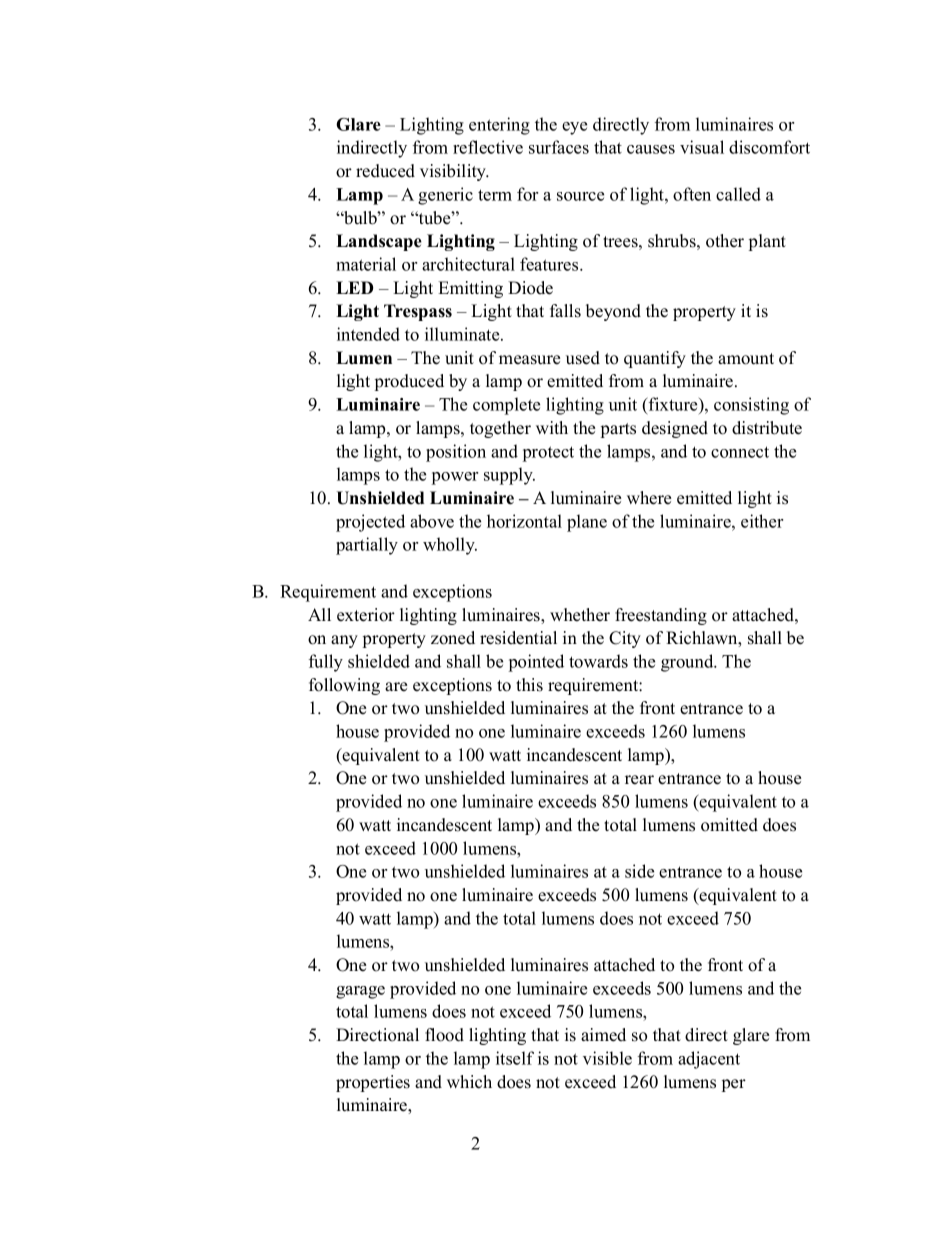  I want to click on reduced, so click(385, 171).
